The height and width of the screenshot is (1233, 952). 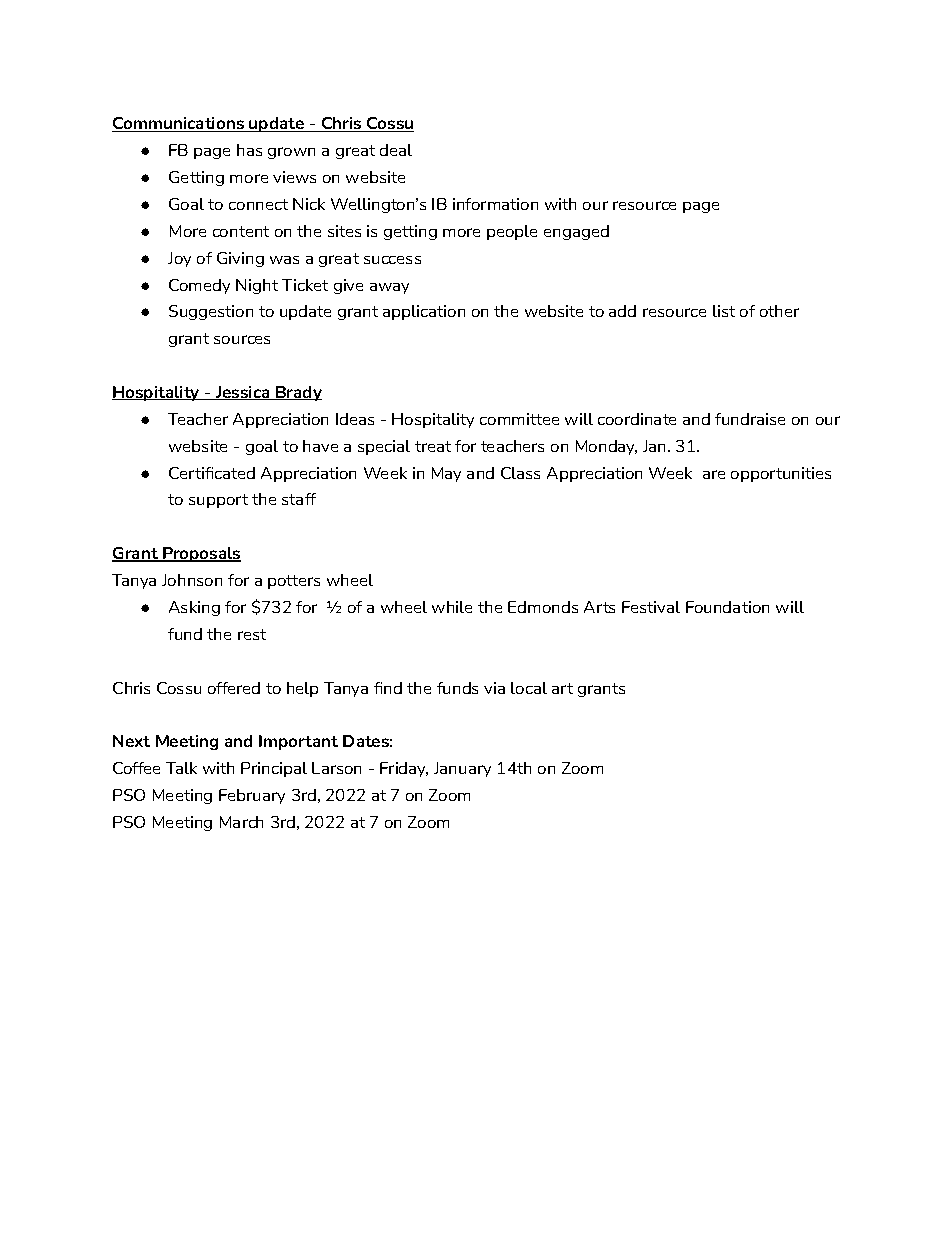 I want to click on list, so click(x=724, y=311).
